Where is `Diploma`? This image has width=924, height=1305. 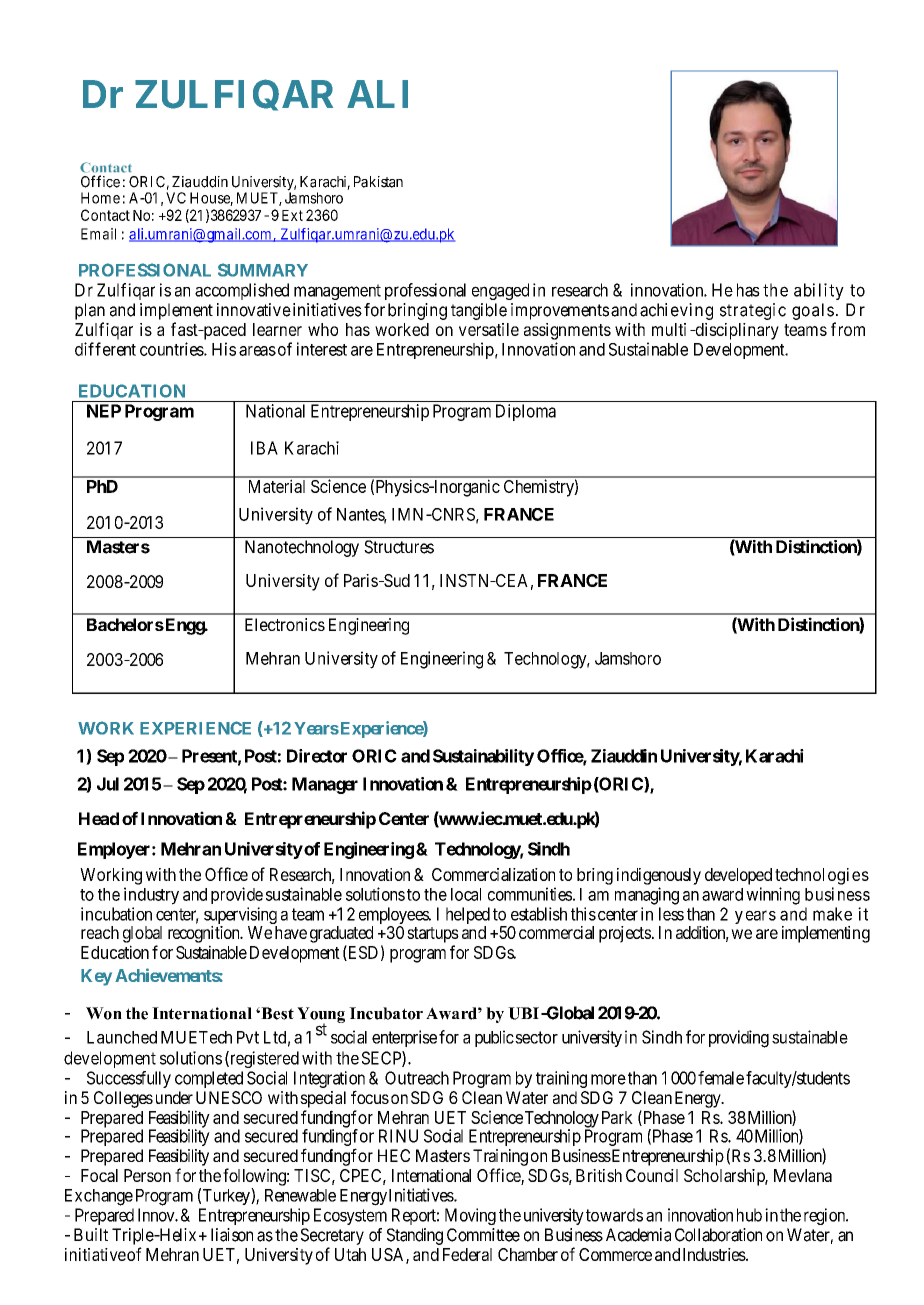 Diploma is located at coordinates (526, 412).
